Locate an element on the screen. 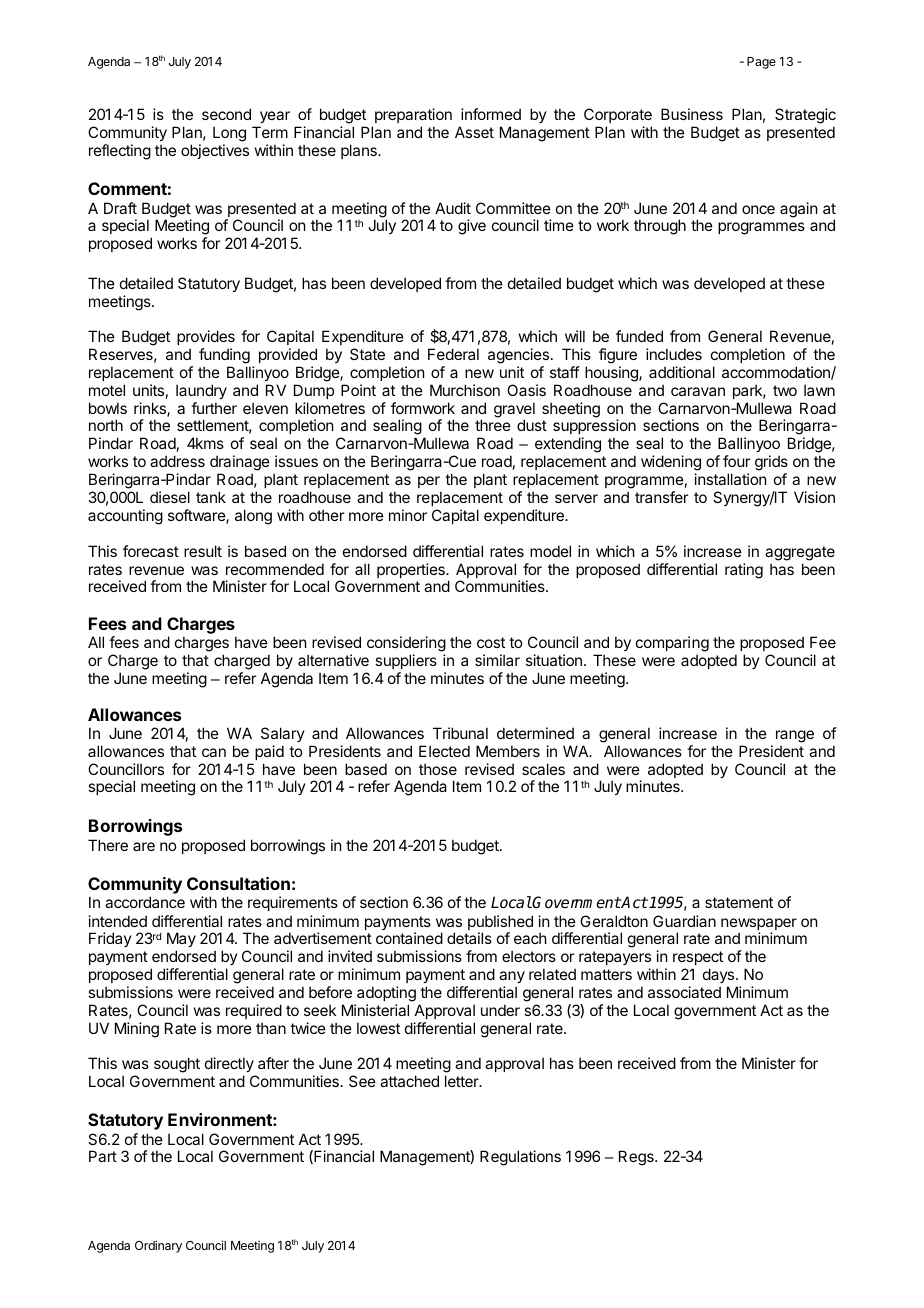 The width and height of the screenshot is (924, 1308). those is located at coordinates (438, 769).
